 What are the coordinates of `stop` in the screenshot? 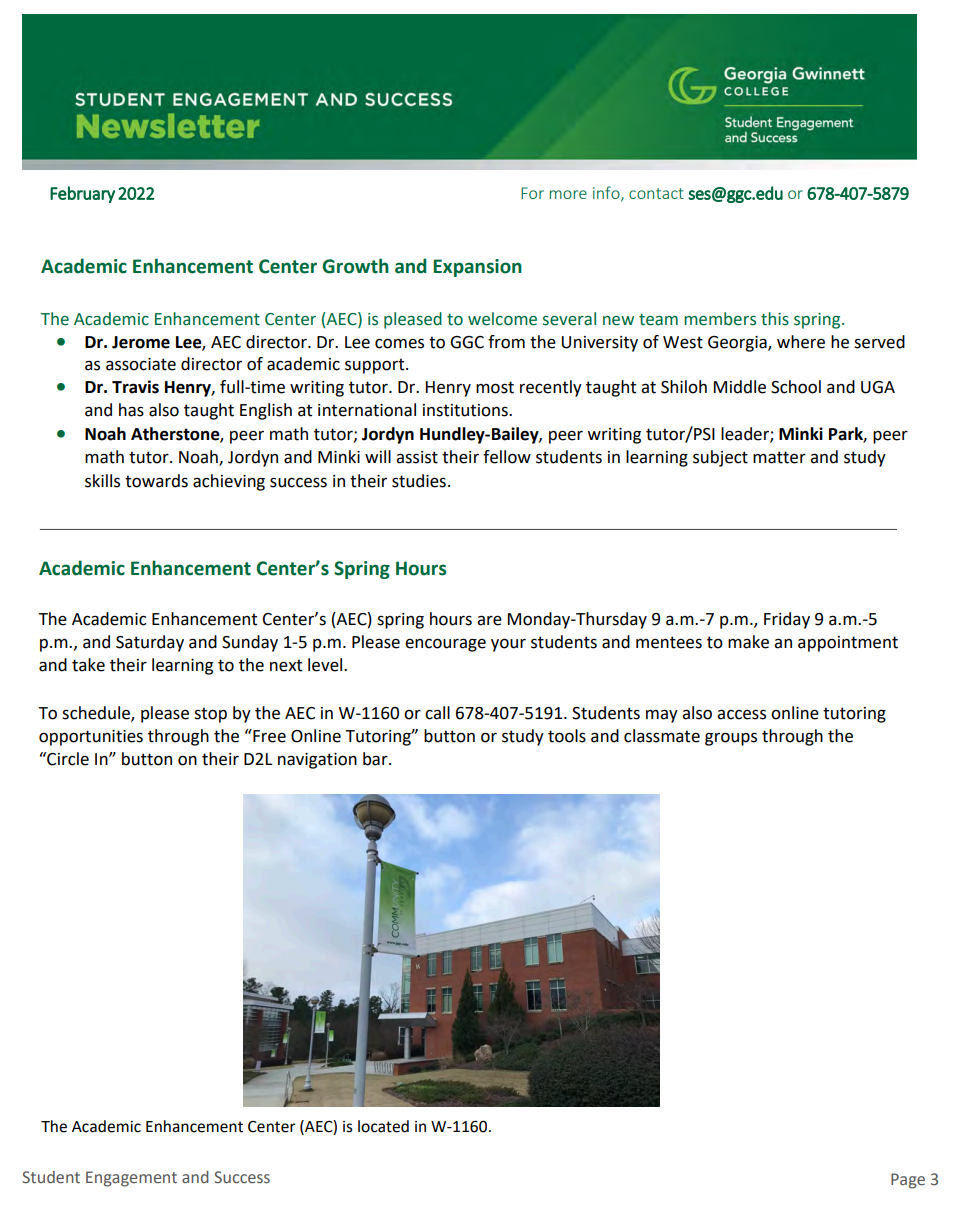 It's located at (210, 715).
